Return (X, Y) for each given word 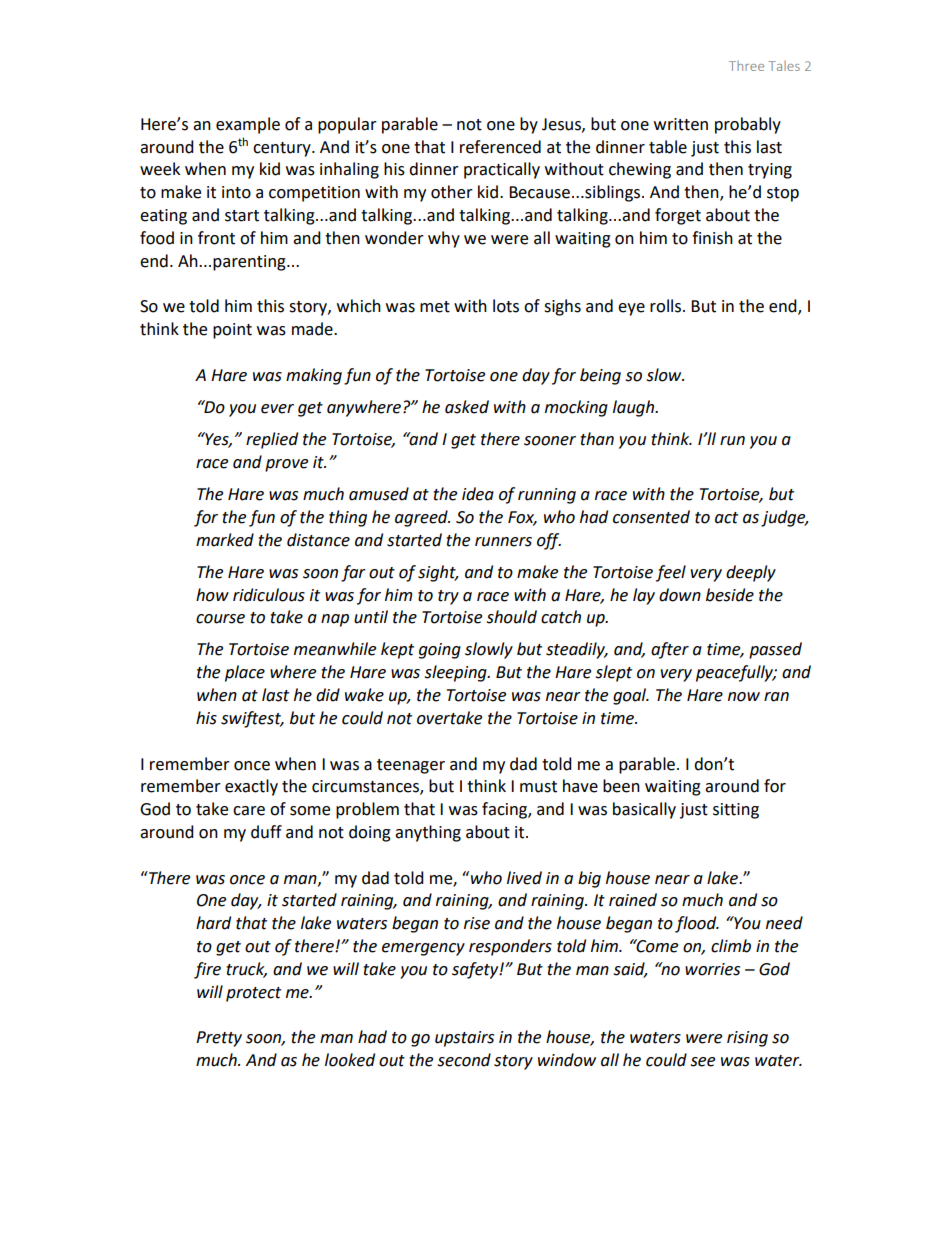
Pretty (219, 1039)
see (702, 1062)
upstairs (464, 1039)
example (248, 125)
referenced (500, 147)
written (681, 124)
